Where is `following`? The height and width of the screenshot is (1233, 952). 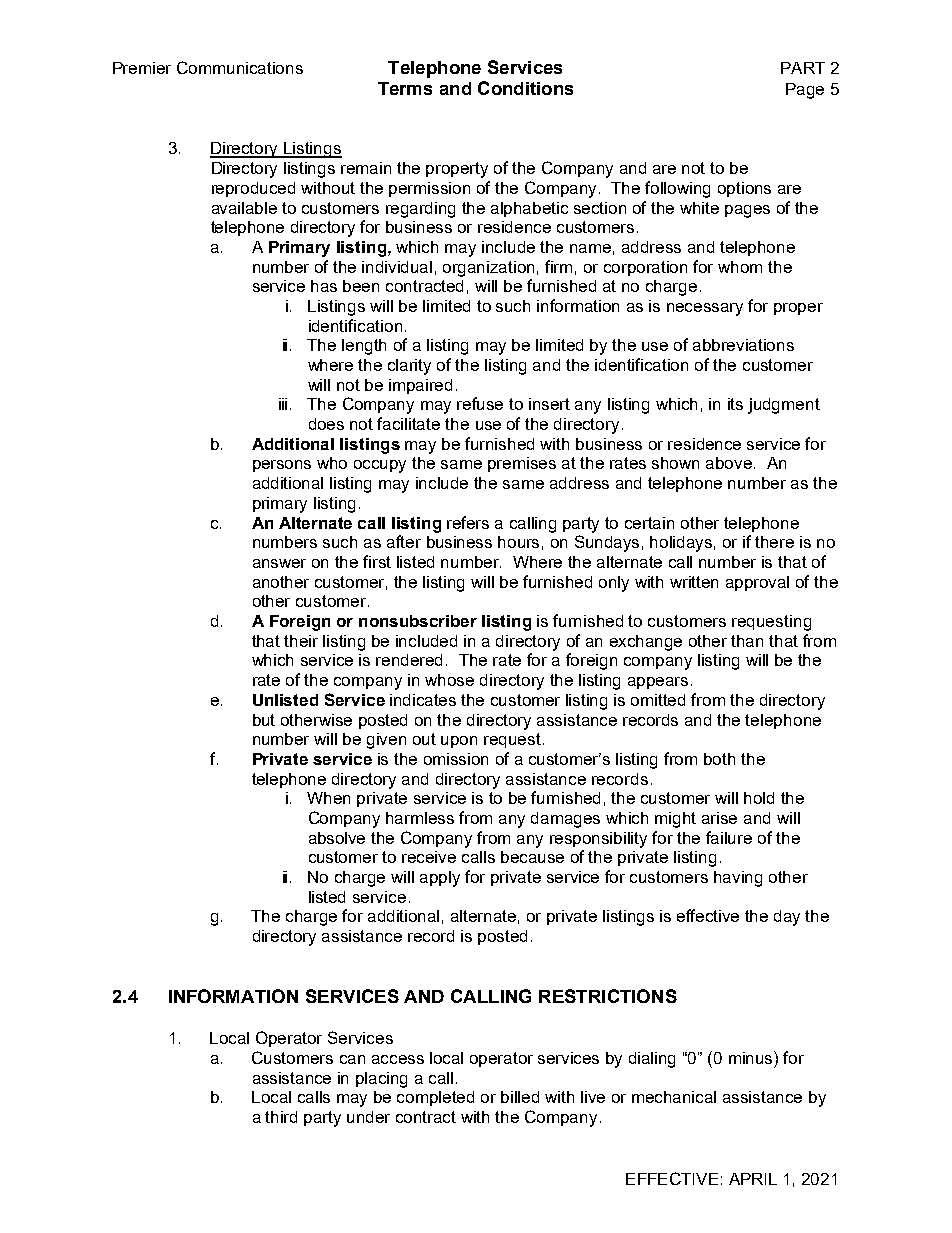 following is located at coordinates (677, 189).
